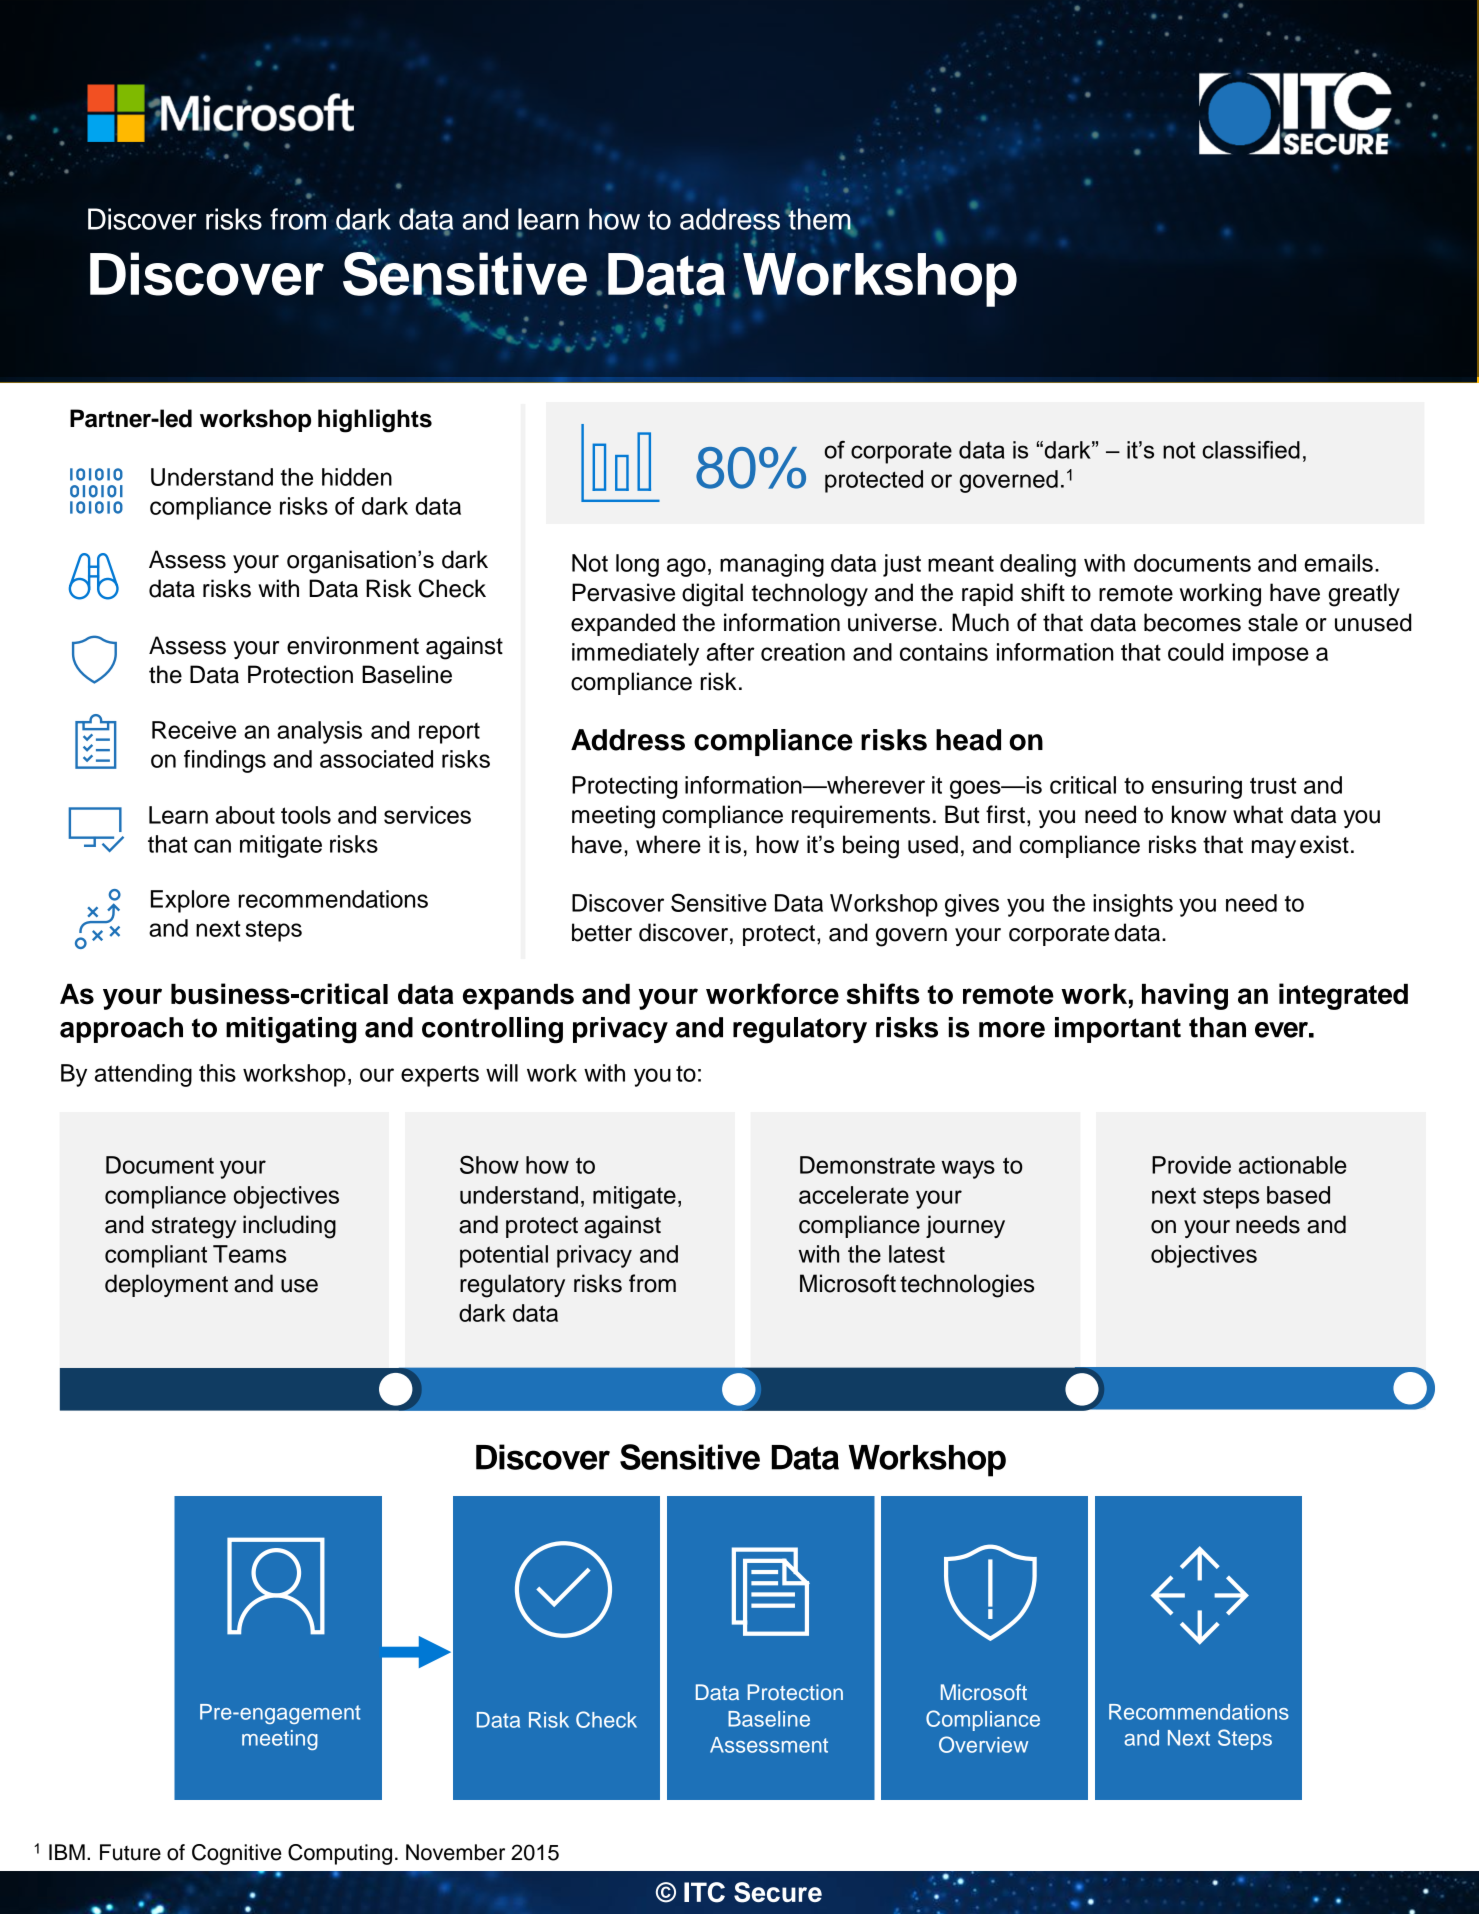 The height and width of the screenshot is (1914, 1479). What do you see at coordinates (967, 1286) in the screenshot?
I see `technologies` at bounding box center [967, 1286].
